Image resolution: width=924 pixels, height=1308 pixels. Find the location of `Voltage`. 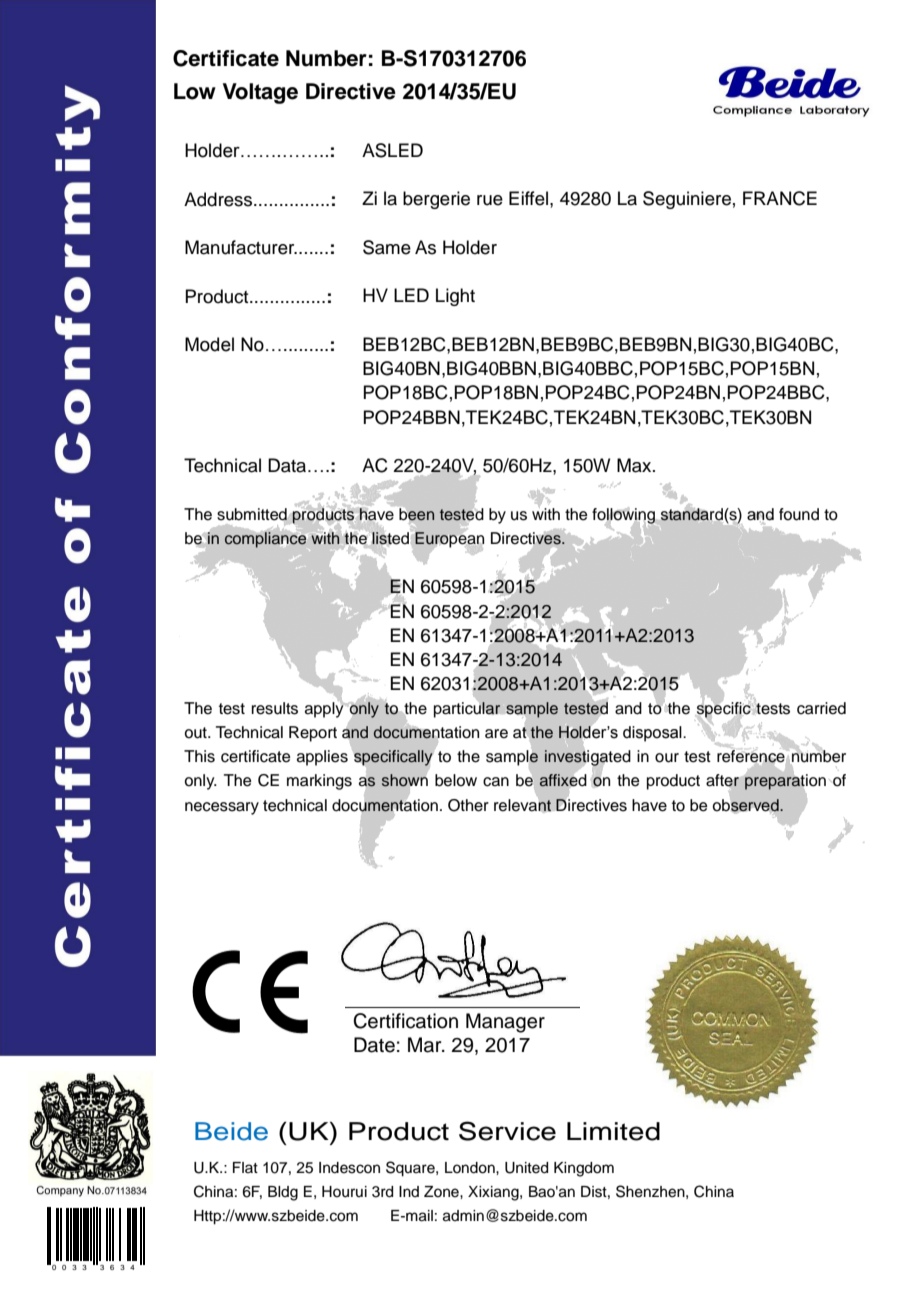

Voltage is located at coordinates (260, 93).
